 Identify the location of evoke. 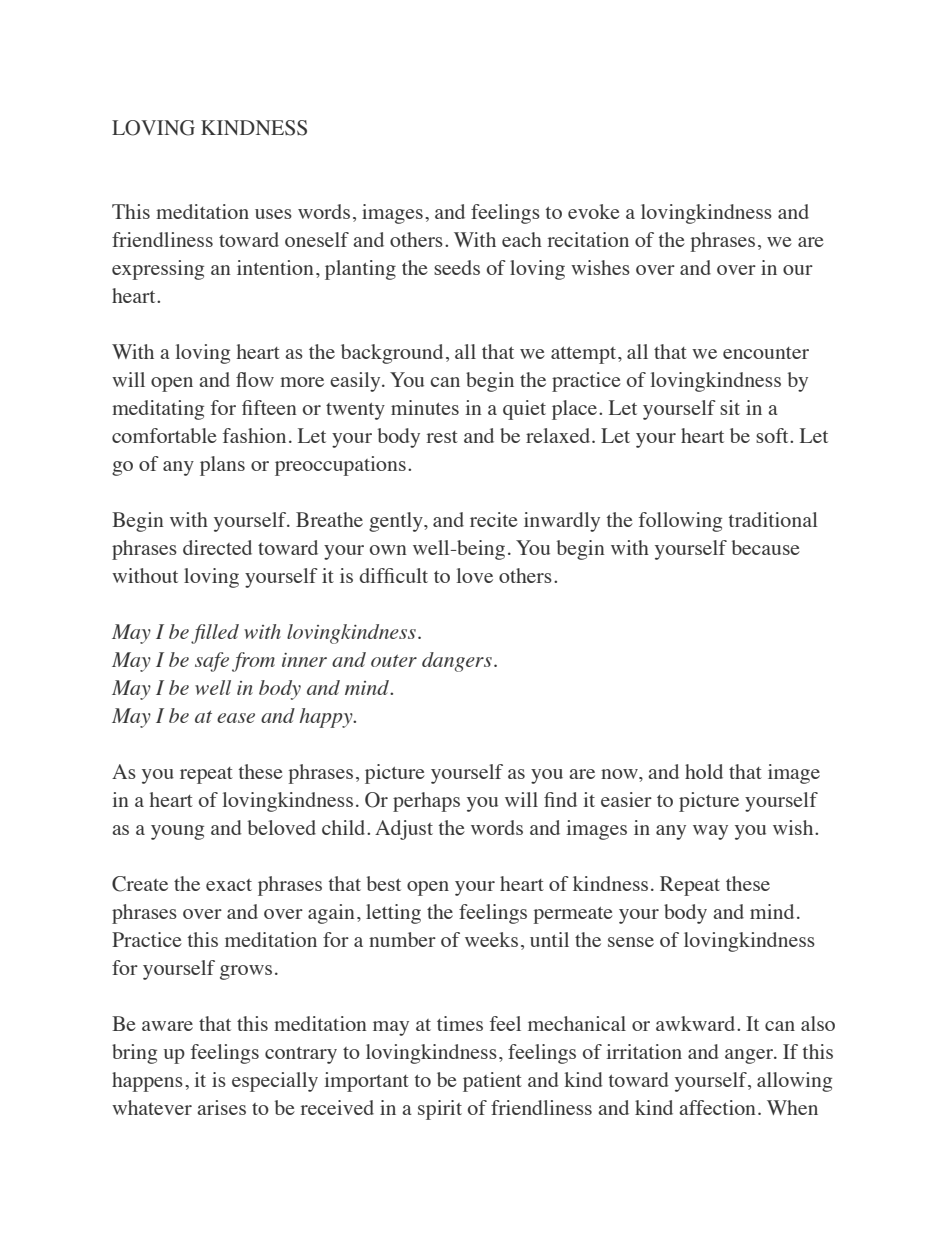
(594, 211).
